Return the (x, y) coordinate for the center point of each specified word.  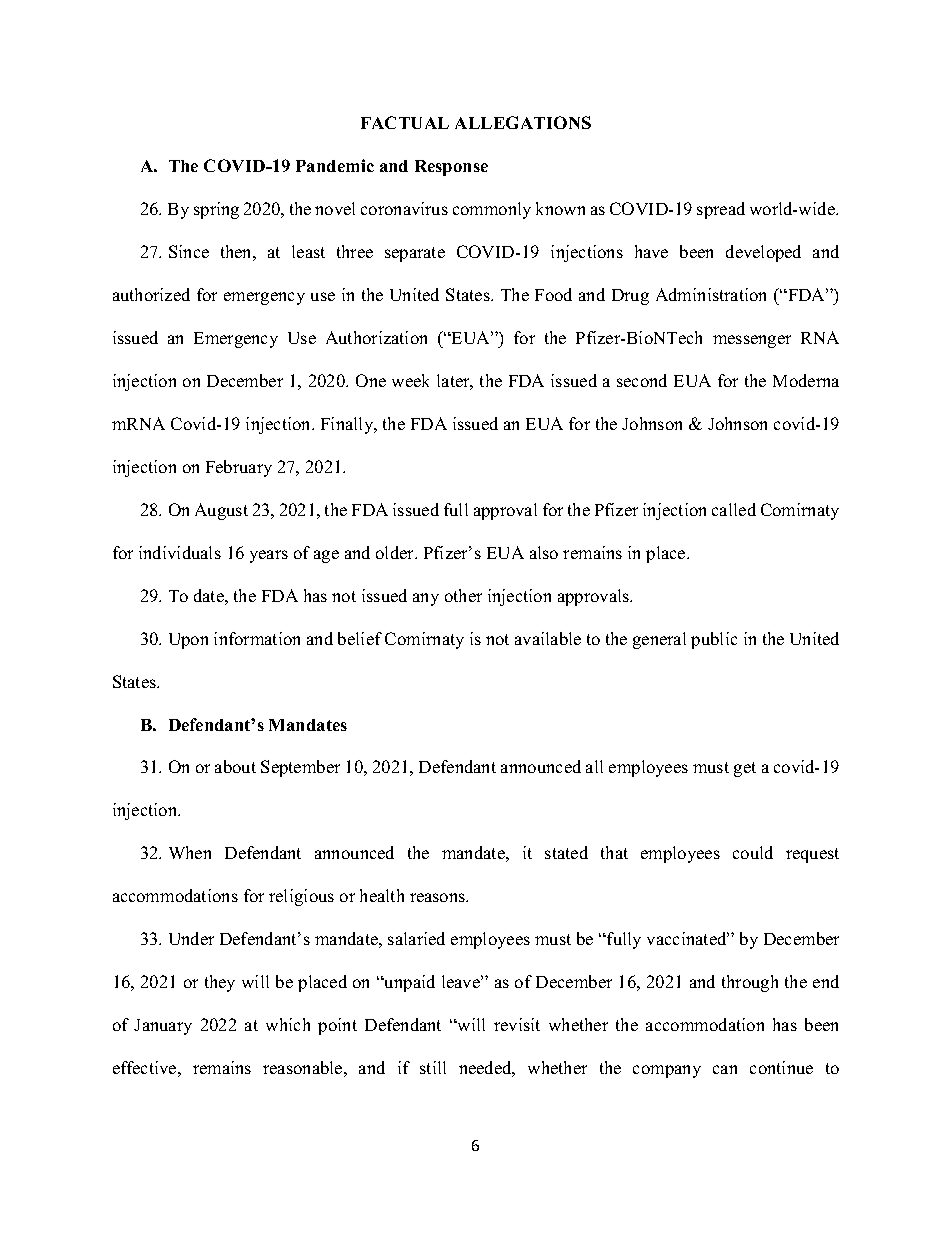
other (463, 595)
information (257, 638)
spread (721, 210)
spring (216, 210)
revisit (517, 1024)
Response (451, 168)
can (725, 1069)
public (714, 640)
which (288, 1024)
